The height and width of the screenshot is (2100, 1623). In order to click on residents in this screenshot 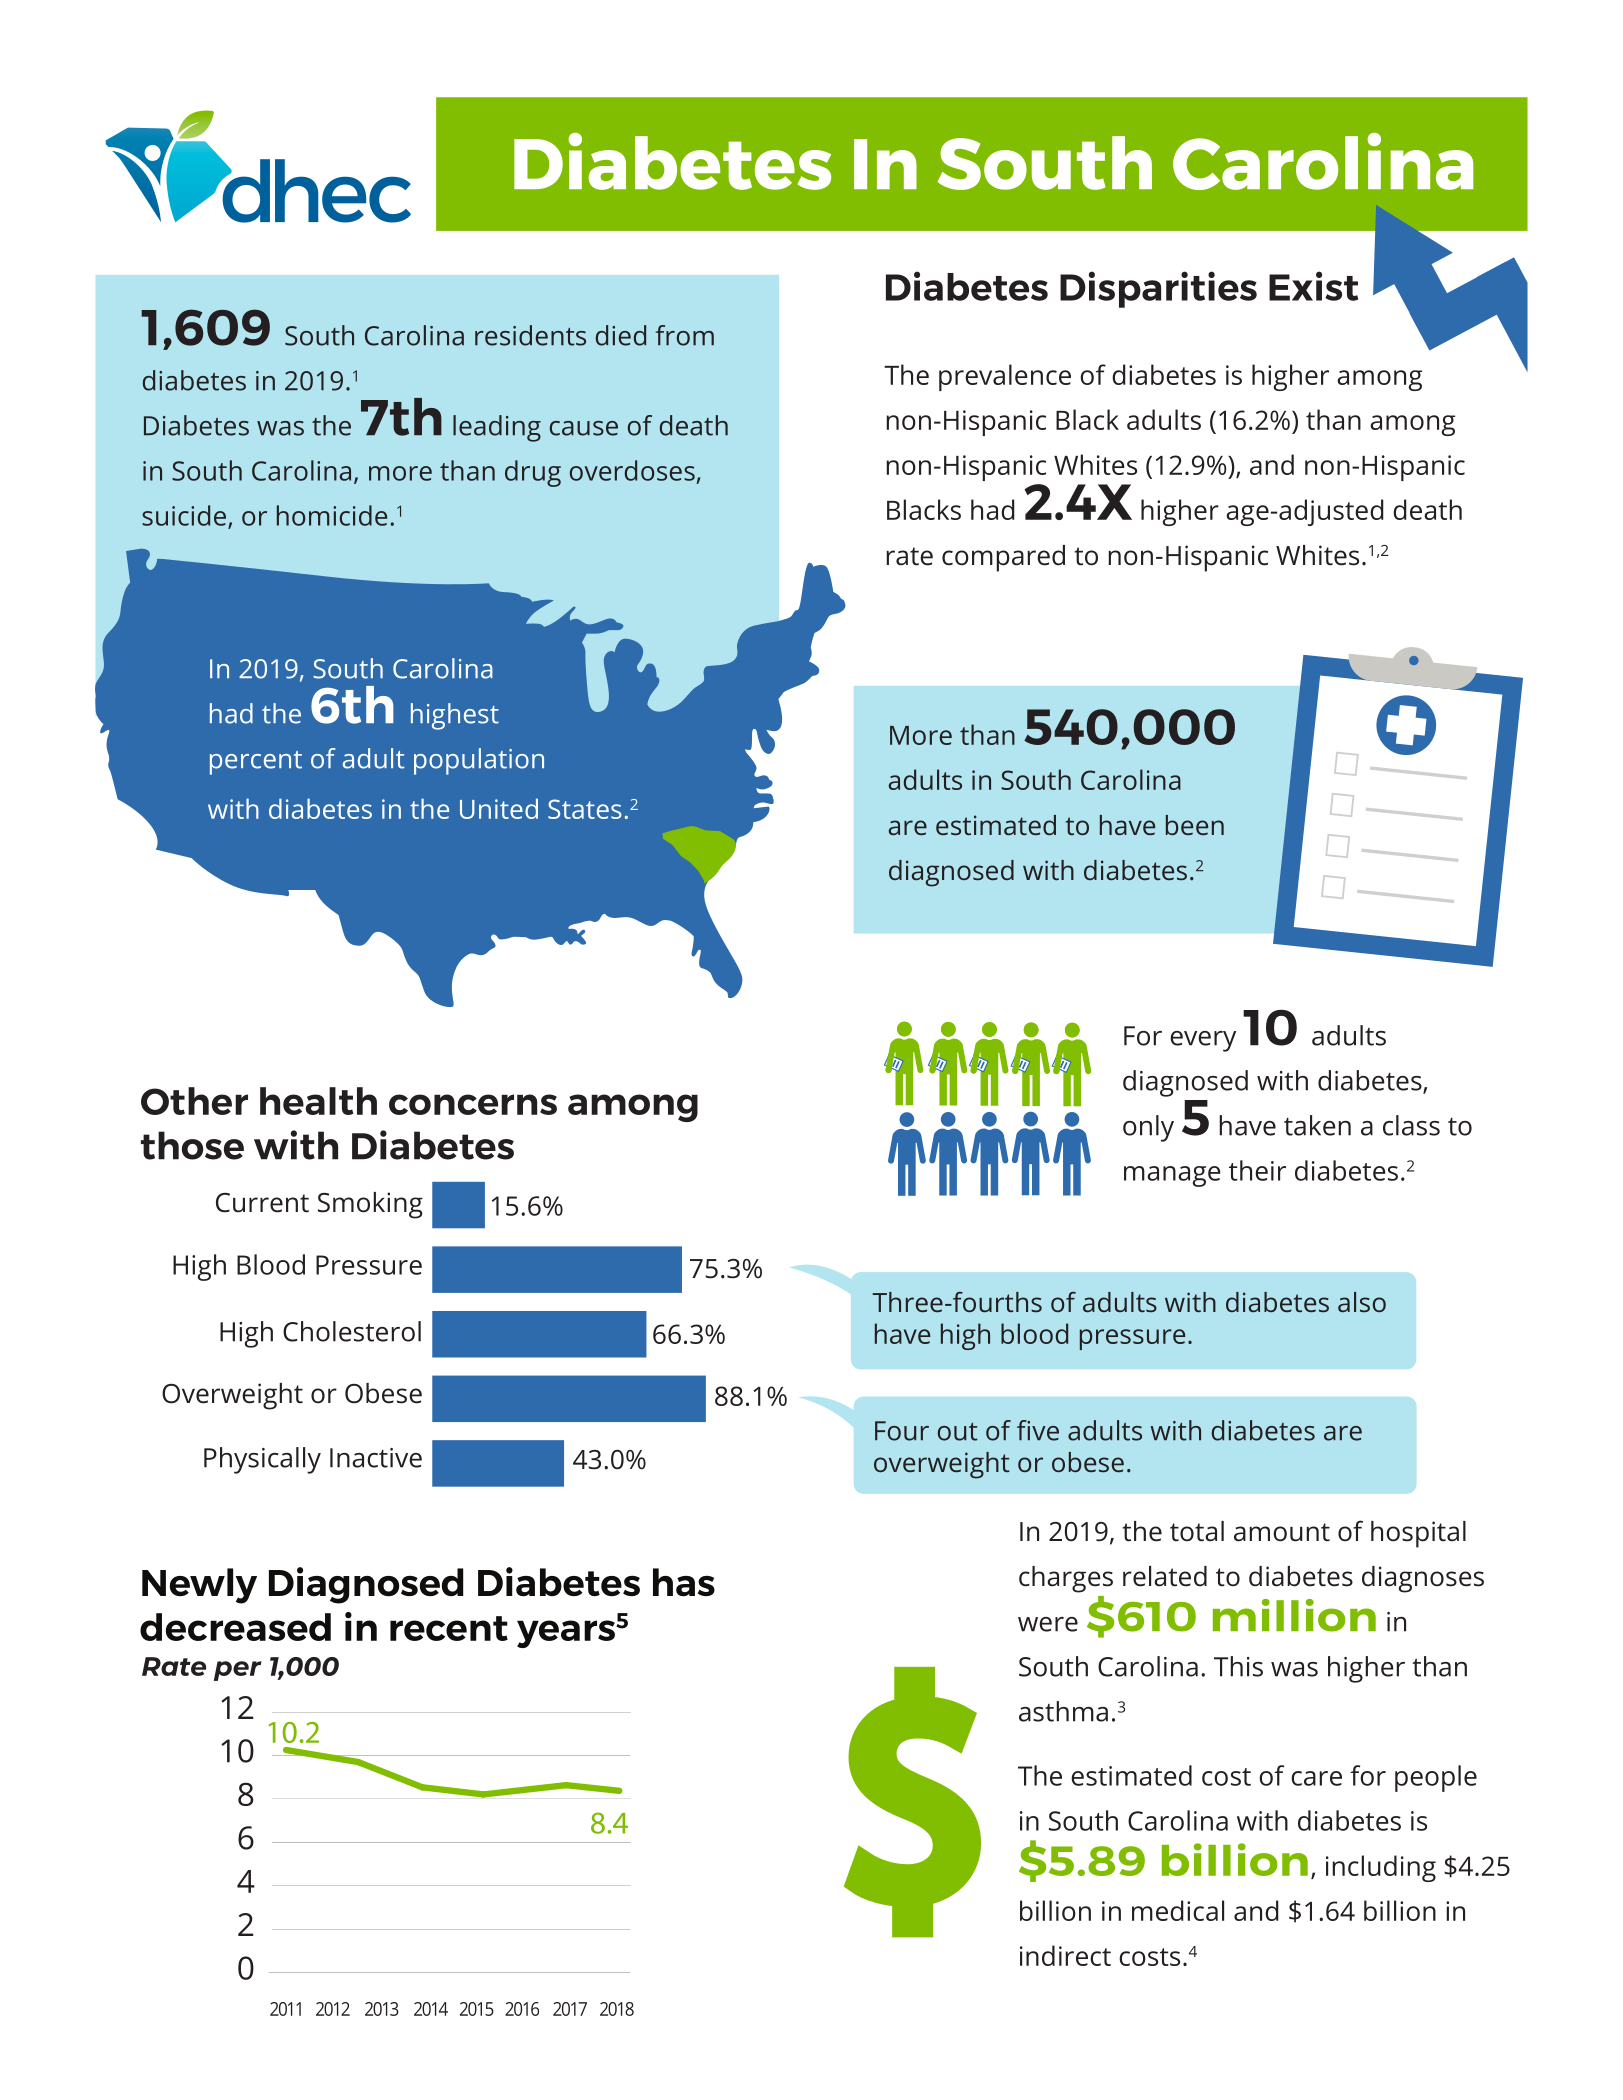, I will do `click(530, 335)`.
